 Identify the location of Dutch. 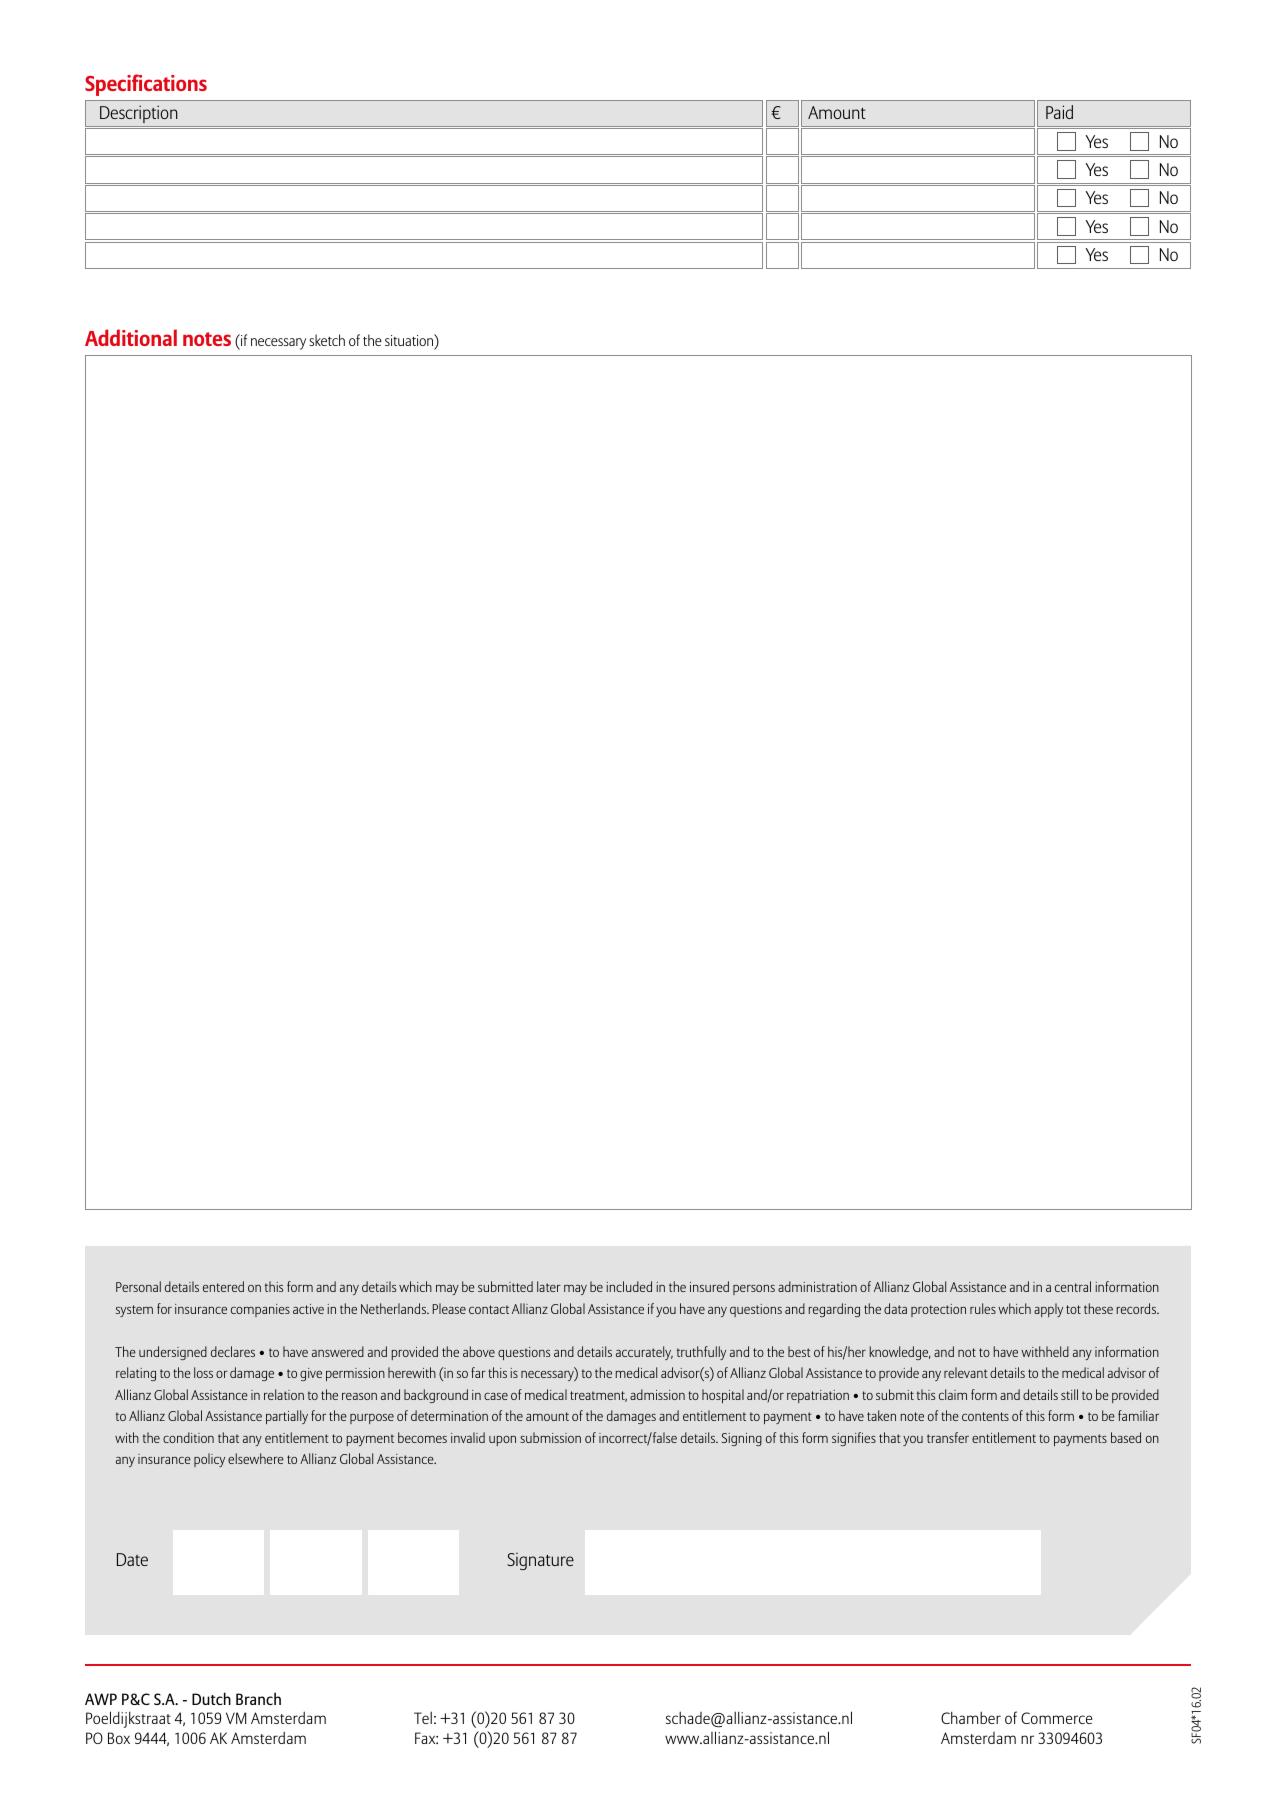
(211, 1698).
